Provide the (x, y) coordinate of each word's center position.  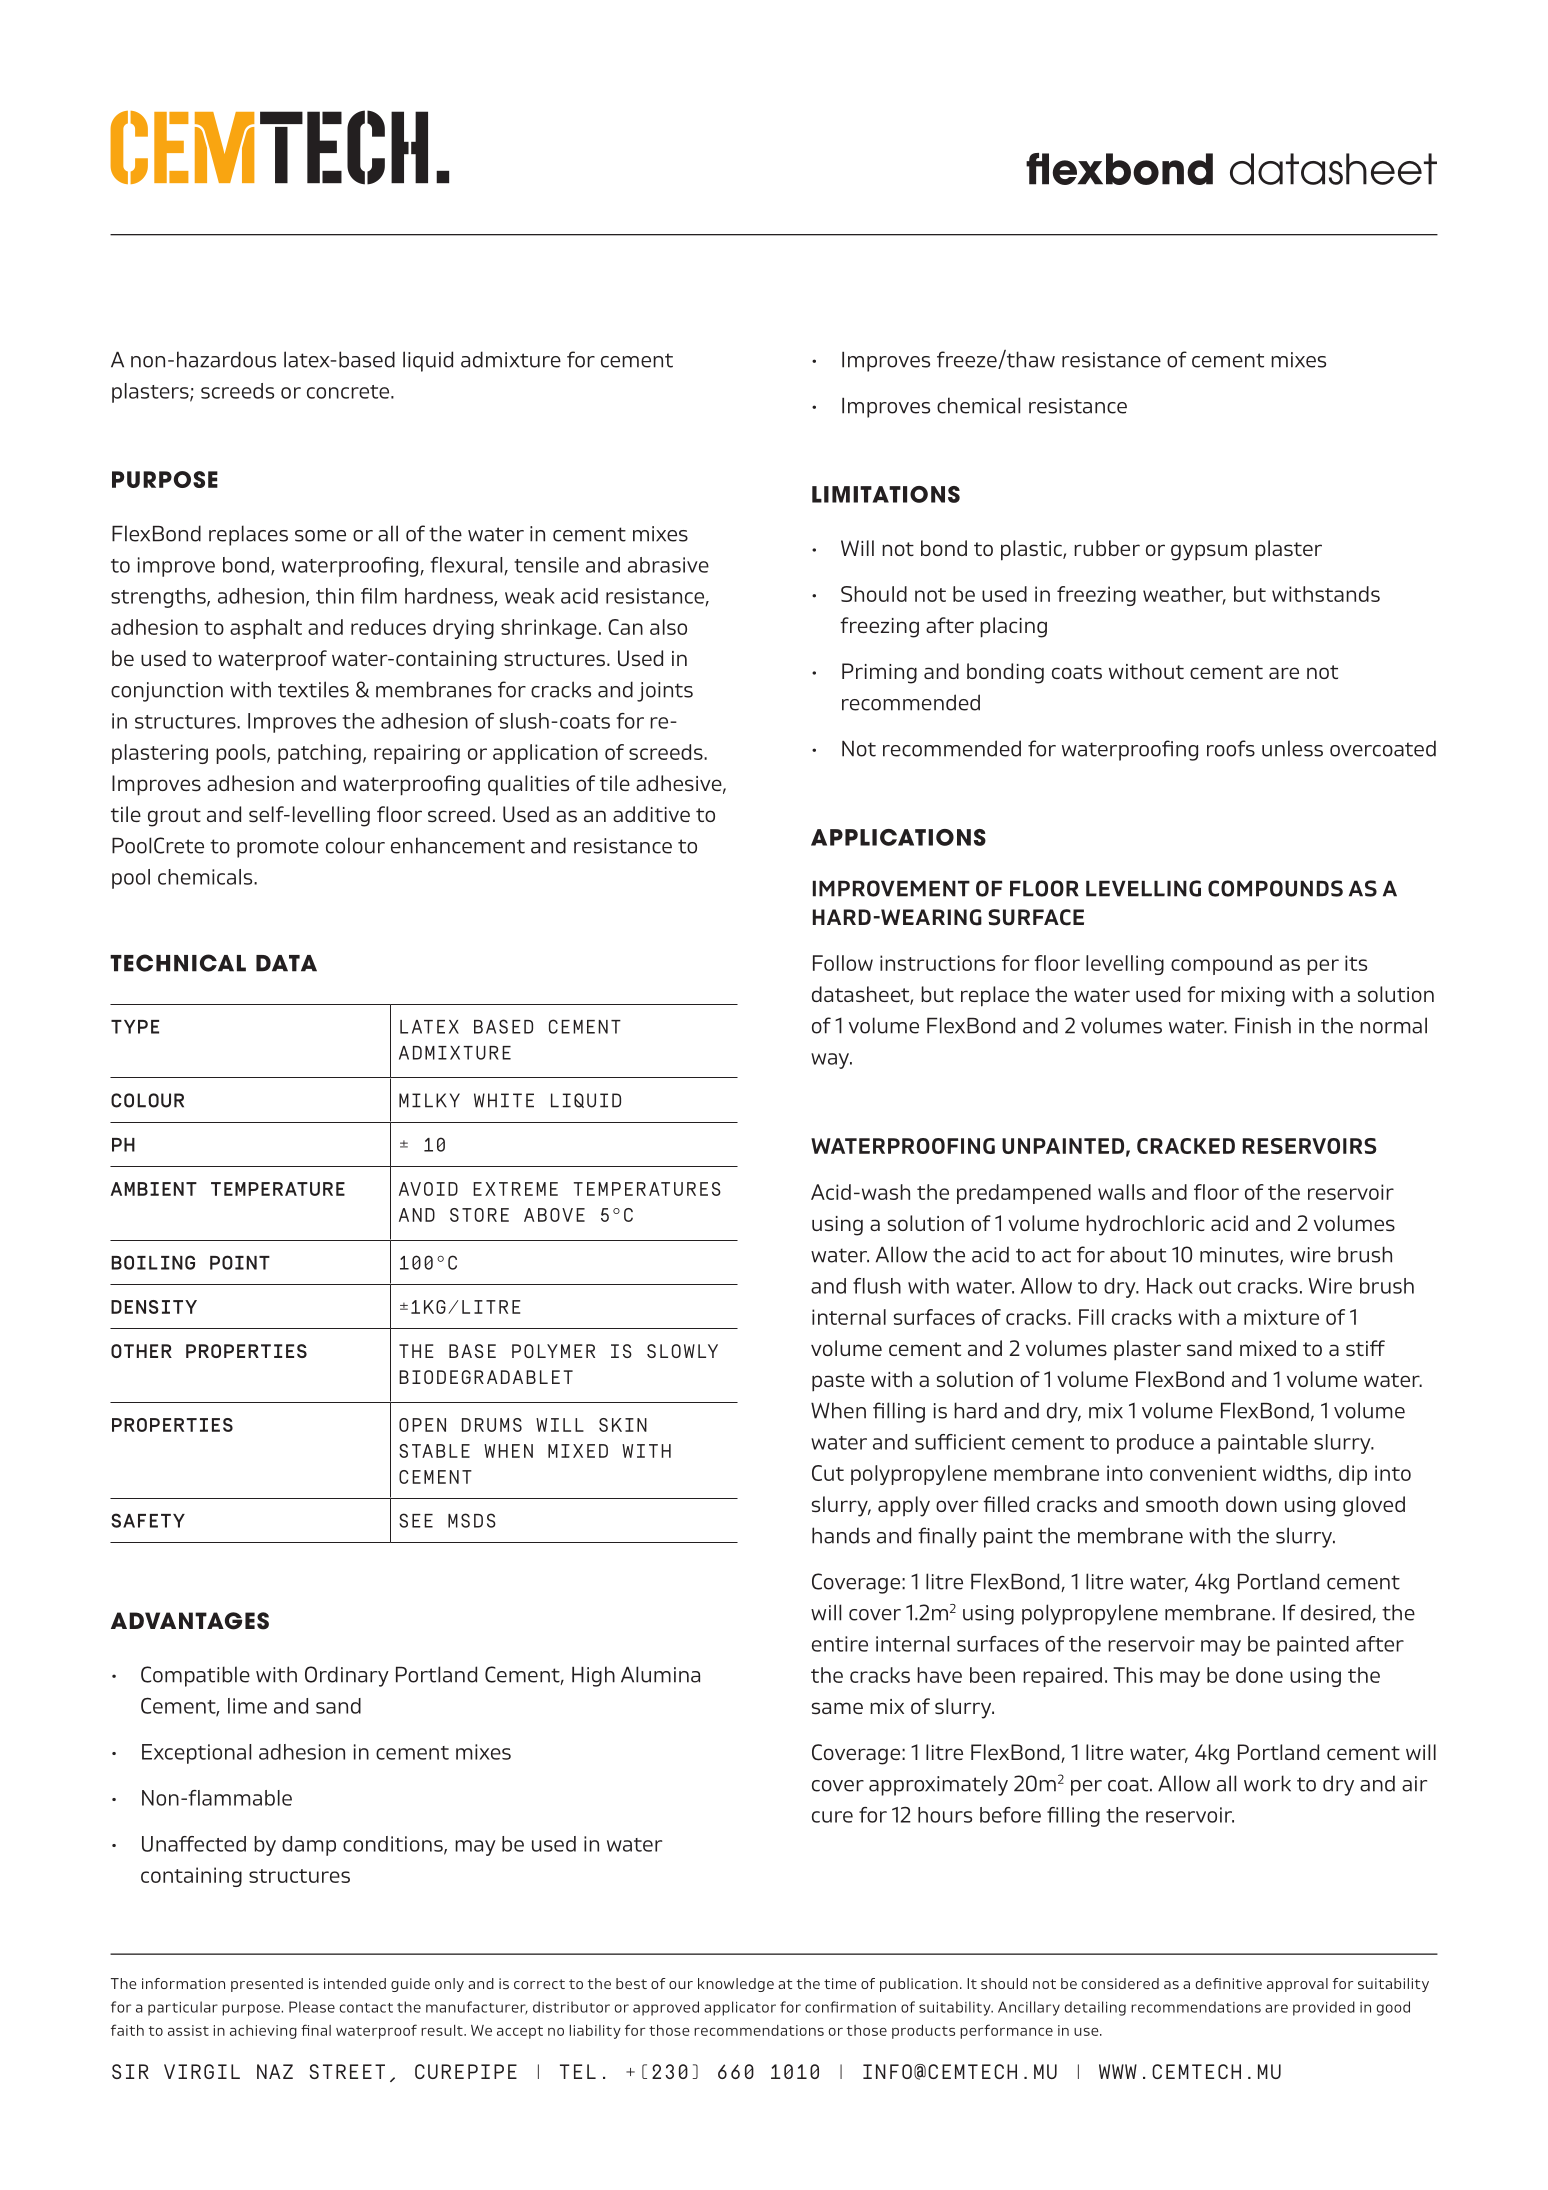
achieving (263, 2032)
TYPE (135, 1027)
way (831, 1061)
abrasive (668, 565)
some (320, 536)
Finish (1263, 1025)
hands (841, 1535)
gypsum (1209, 552)
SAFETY (148, 1520)
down (1251, 1504)
